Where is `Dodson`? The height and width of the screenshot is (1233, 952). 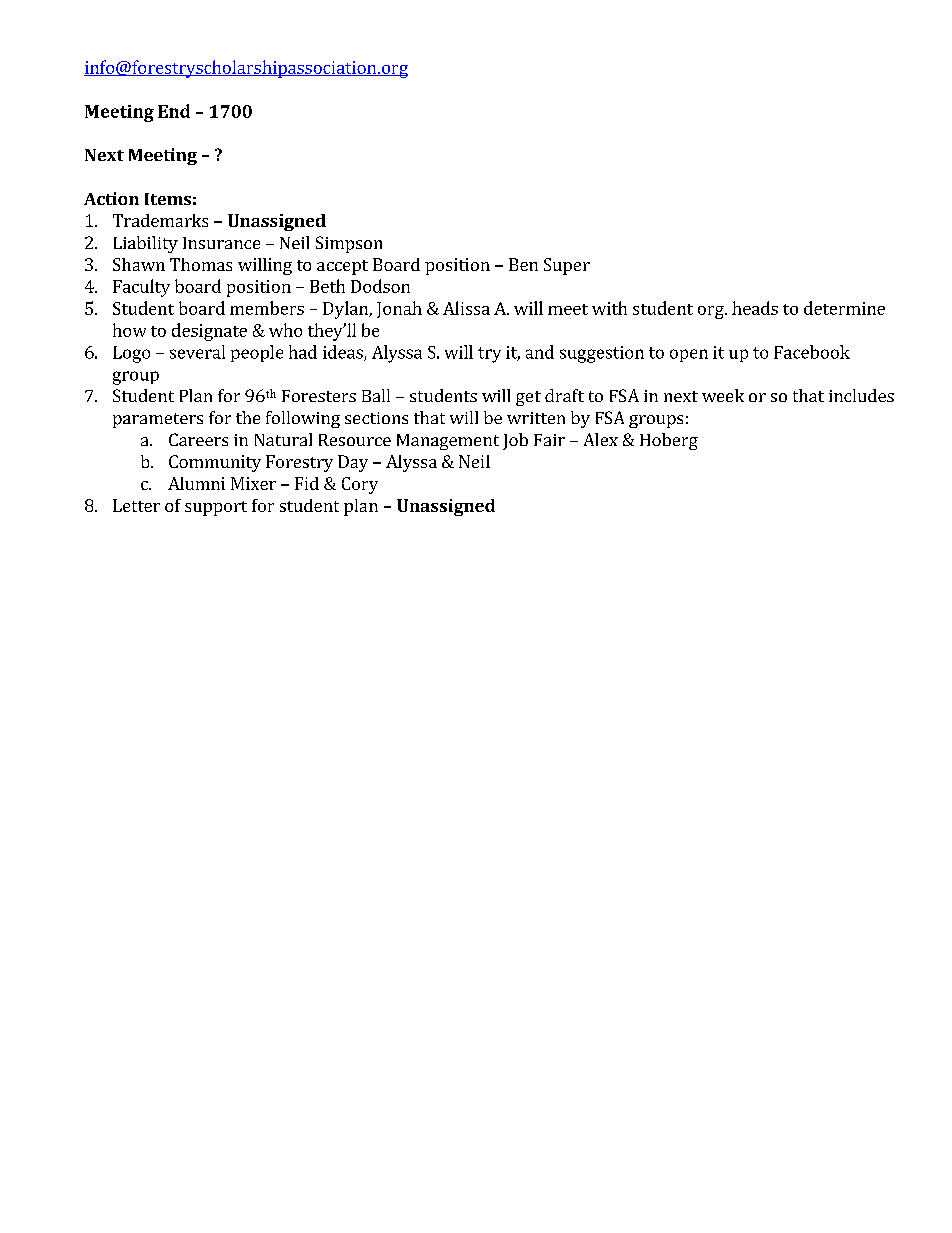
Dodson is located at coordinates (380, 286).
